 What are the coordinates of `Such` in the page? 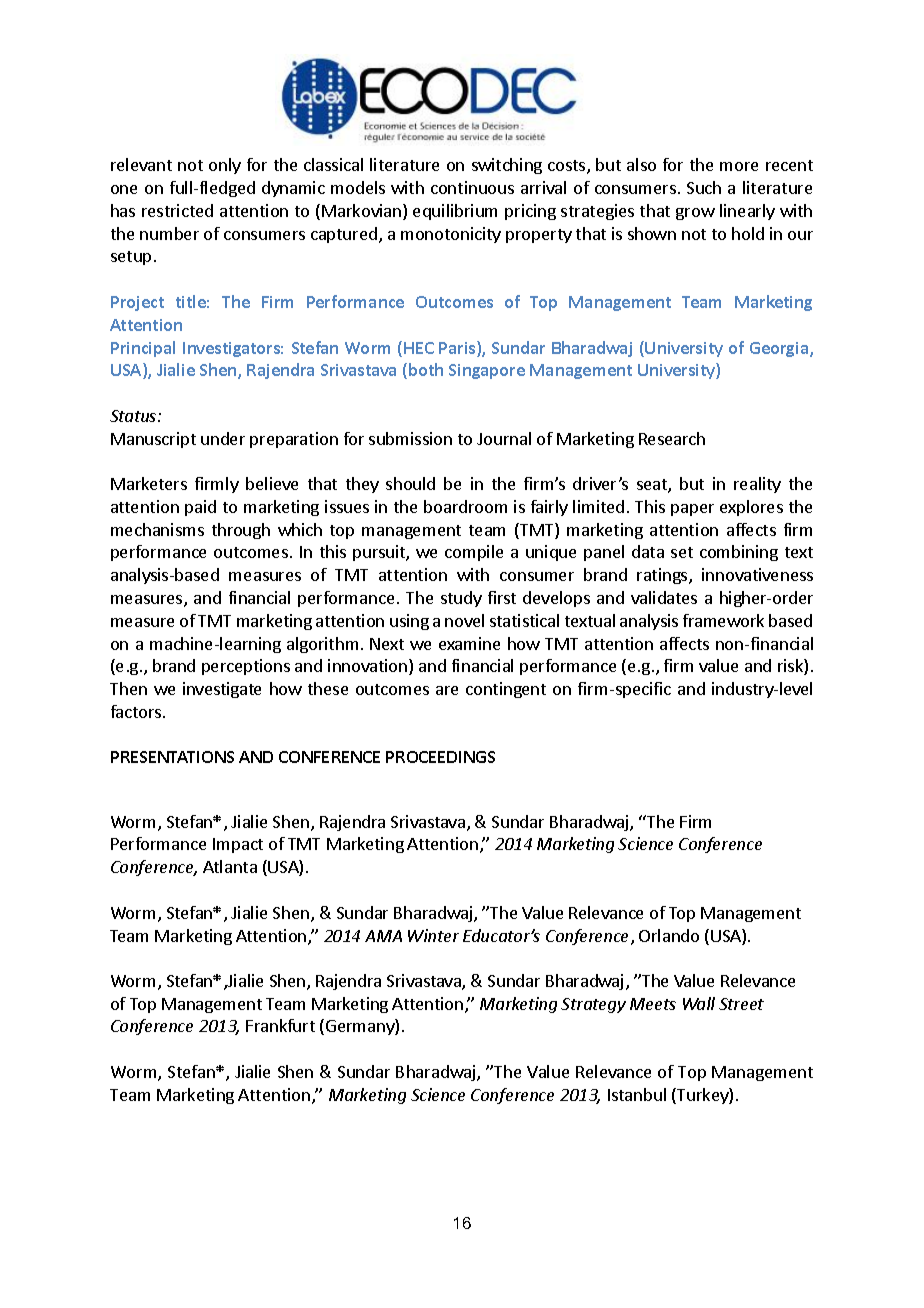 It's located at (704, 187).
